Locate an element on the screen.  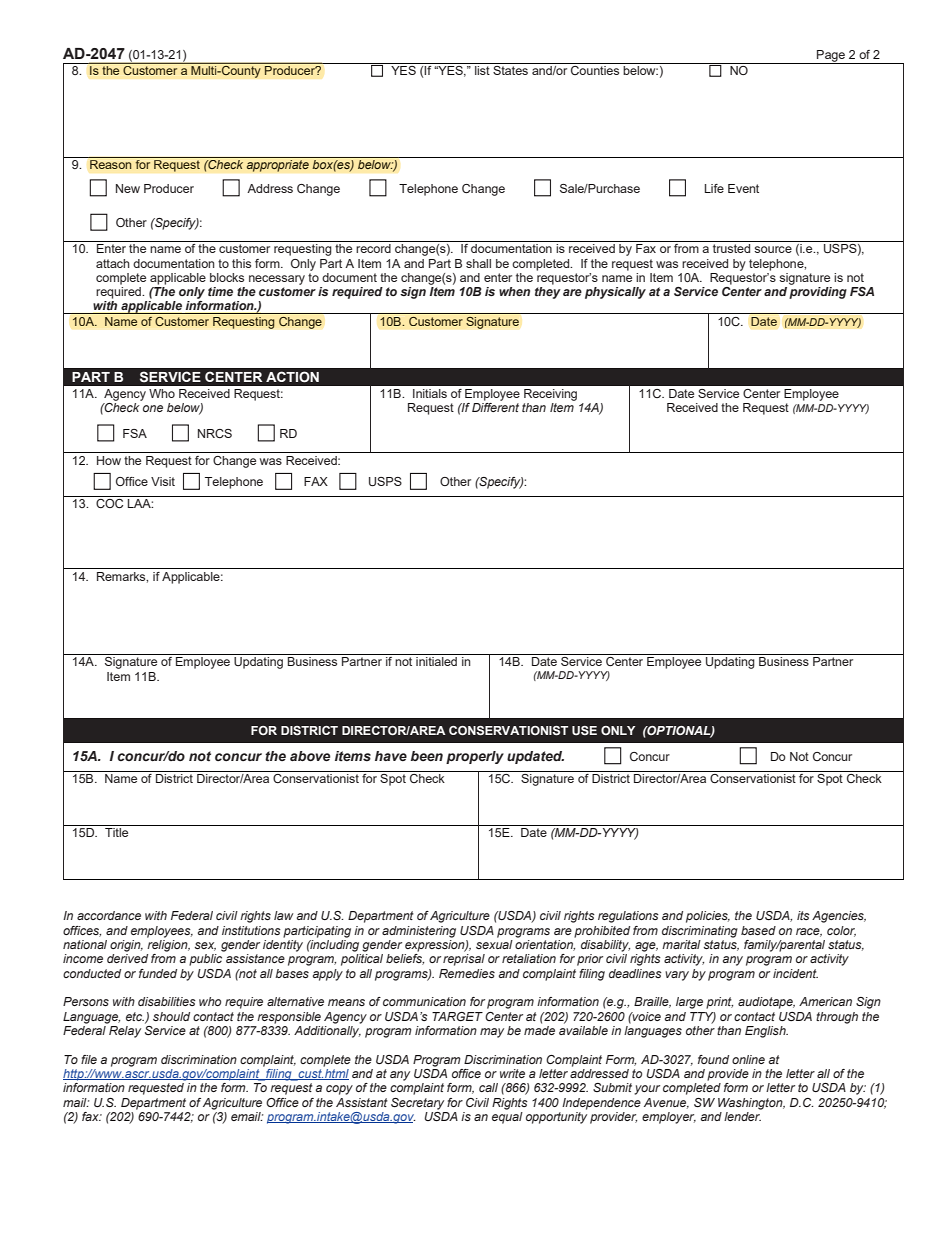
Secretary is located at coordinates (417, 1104).
